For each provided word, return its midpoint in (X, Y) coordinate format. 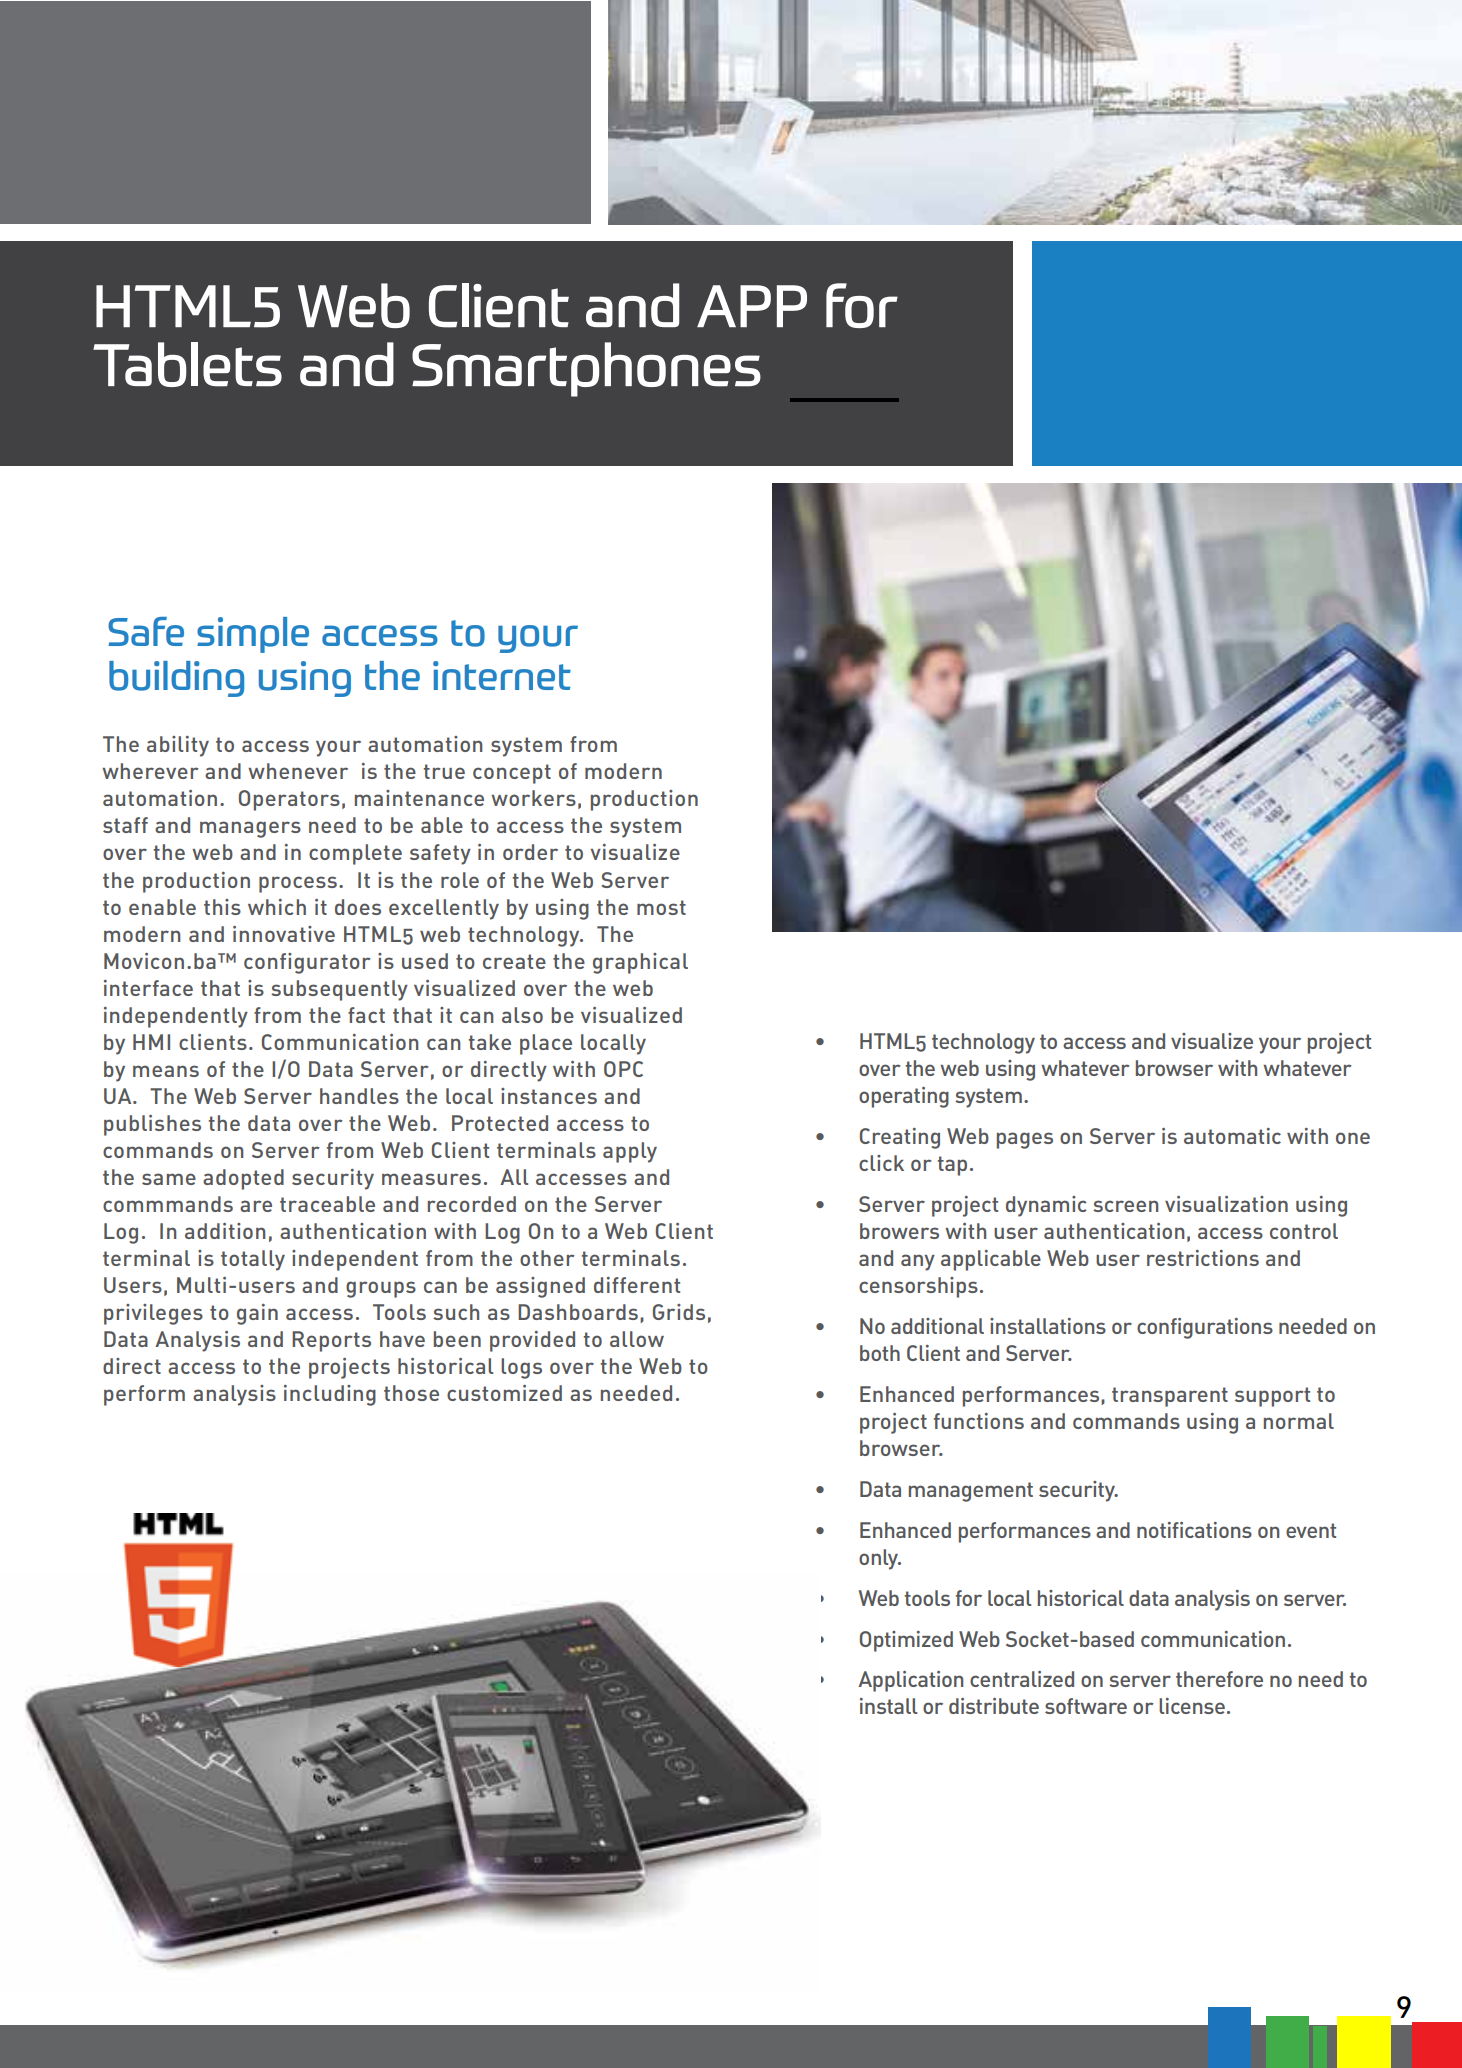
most (661, 907)
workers (533, 798)
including (330, 1395)
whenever (298, 771)
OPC (623, 1069)
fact (366, 1015)
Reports (331, 1341)
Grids (679, 1312)
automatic (1232, 1136)
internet (502, 675)
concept (512, 774)
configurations (1205, 1328)
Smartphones (586, 369)
